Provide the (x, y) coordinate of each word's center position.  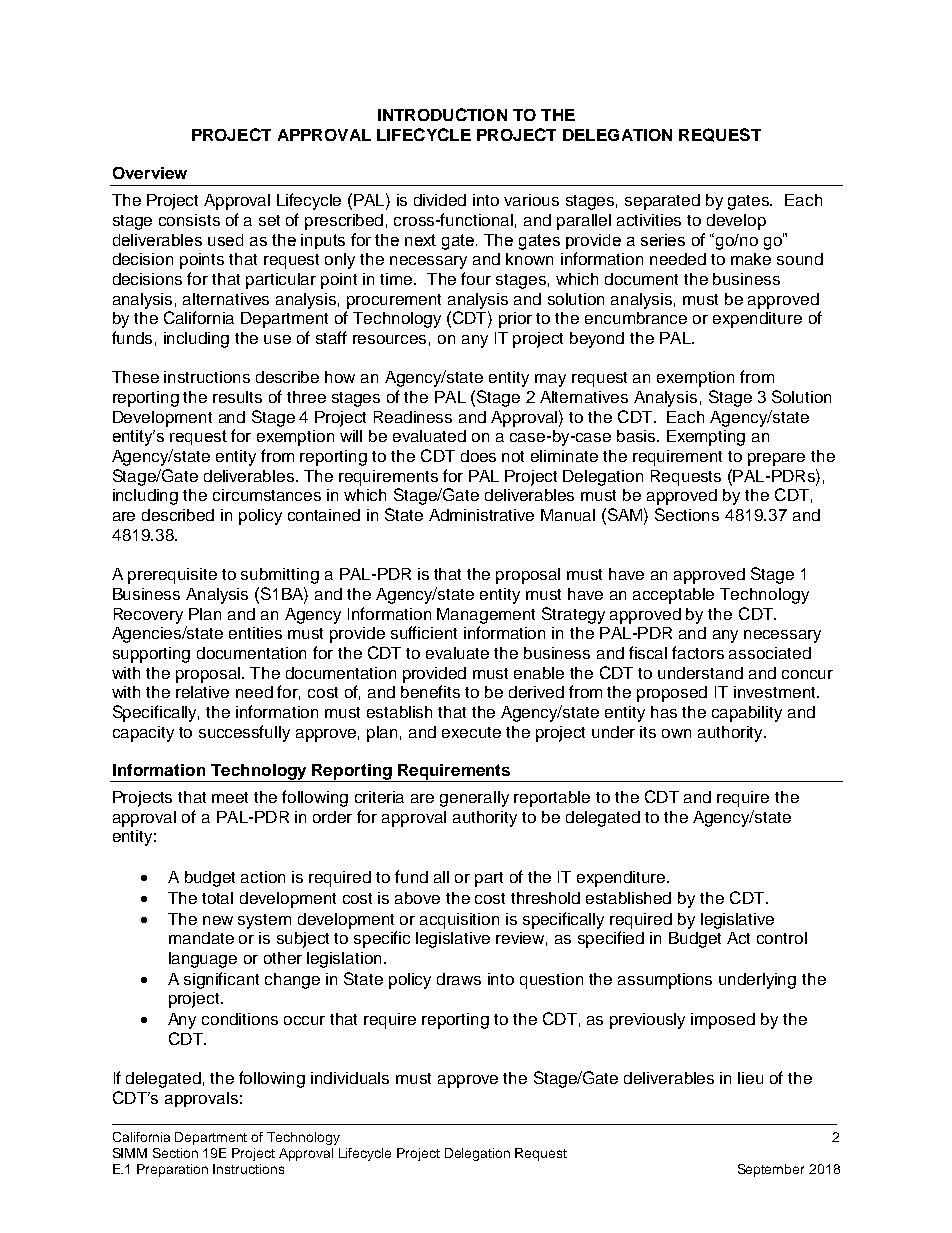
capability (747, 714)
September (771, 1170)
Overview (150, 173)
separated (662, 202)
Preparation (172, 1170)
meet (230, 797)
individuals (350, 1078)
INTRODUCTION (442, 114)
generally (474, 799)
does (478, 456)
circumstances (267, 495)
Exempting (706, 438)
